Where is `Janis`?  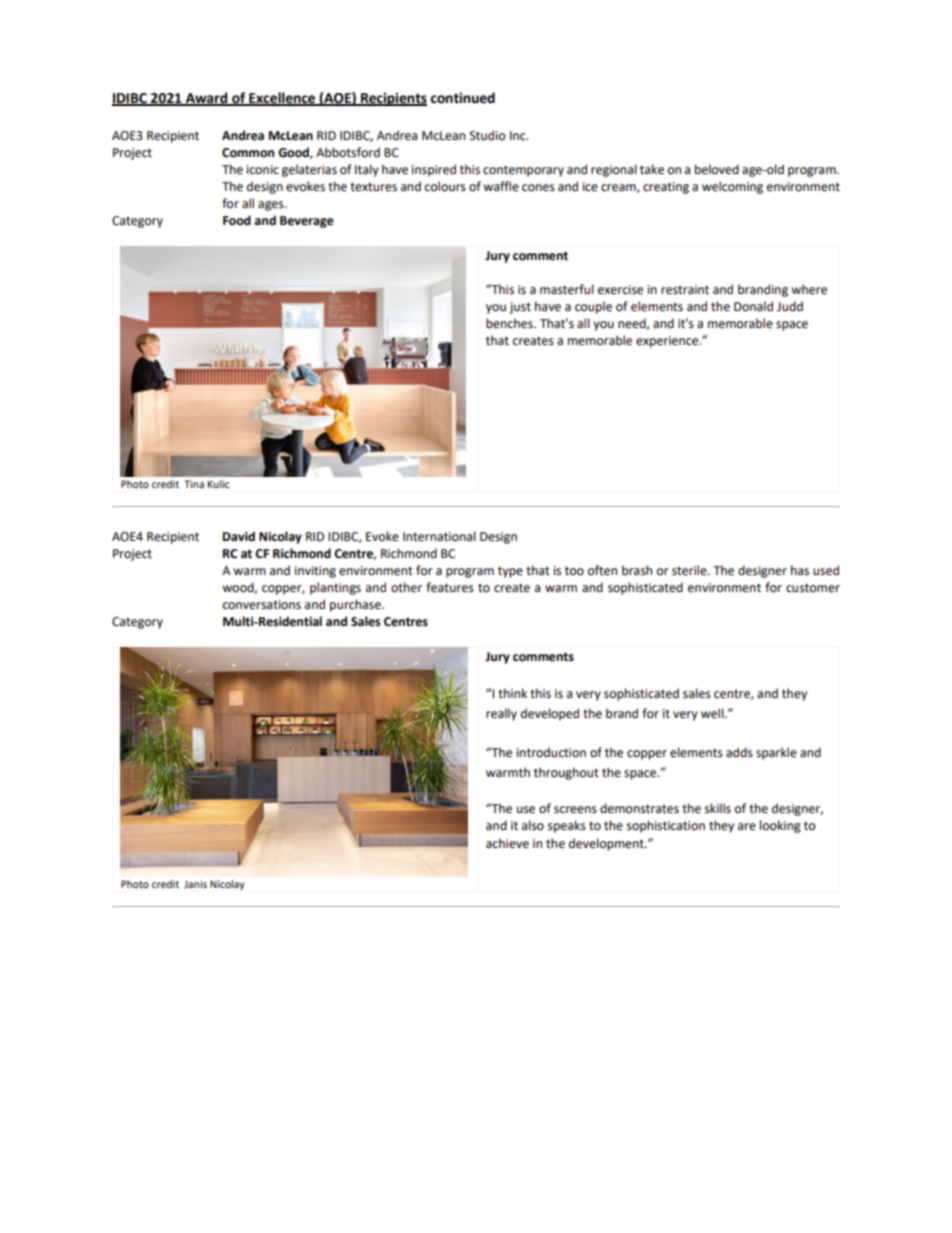 Janis is located at coordinates (195, 884).
